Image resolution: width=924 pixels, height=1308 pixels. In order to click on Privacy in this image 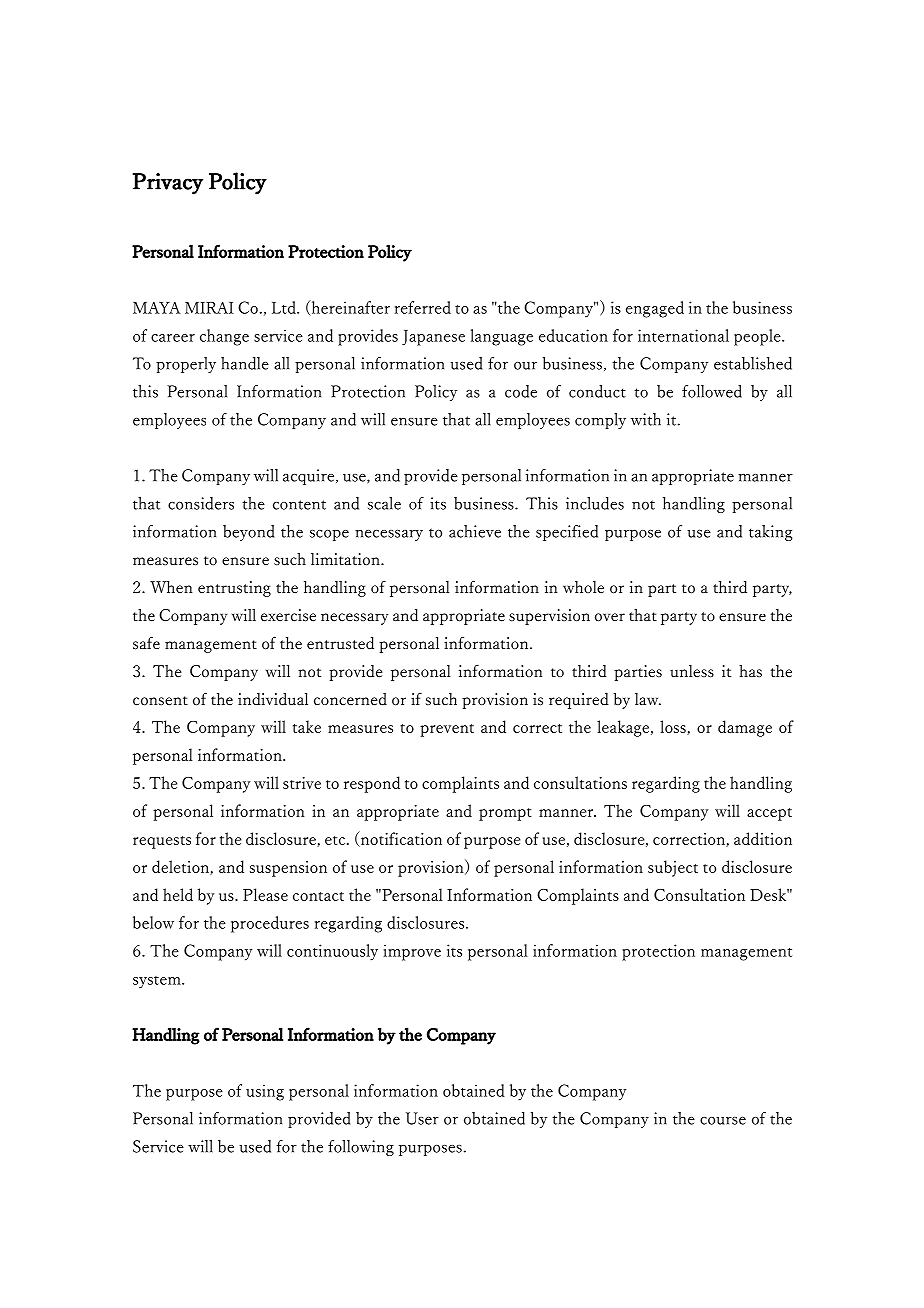, I will do `click(168, 184)`.
